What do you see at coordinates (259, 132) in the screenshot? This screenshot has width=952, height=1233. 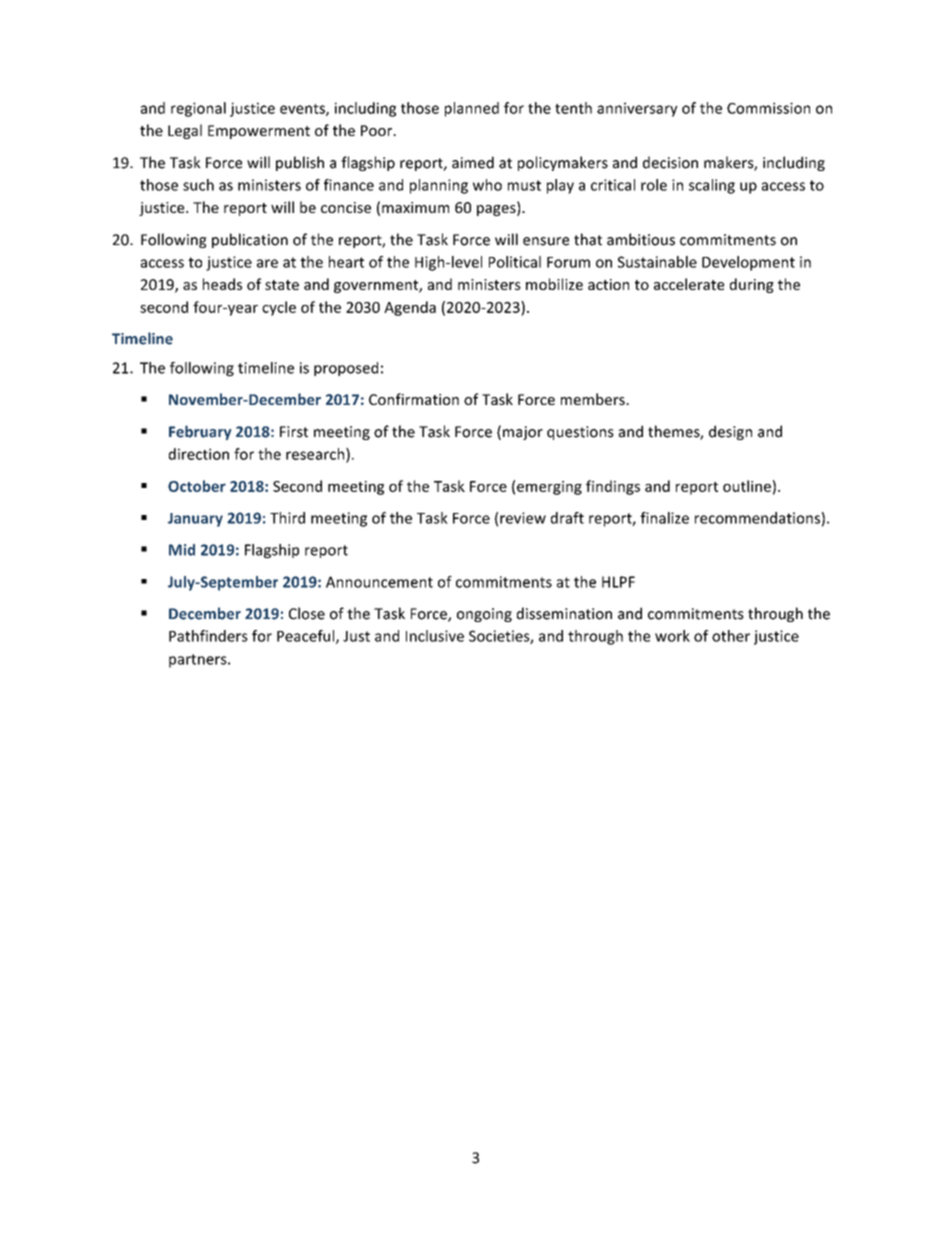 I see `Empowerment` at bounding box center [259, 132].
